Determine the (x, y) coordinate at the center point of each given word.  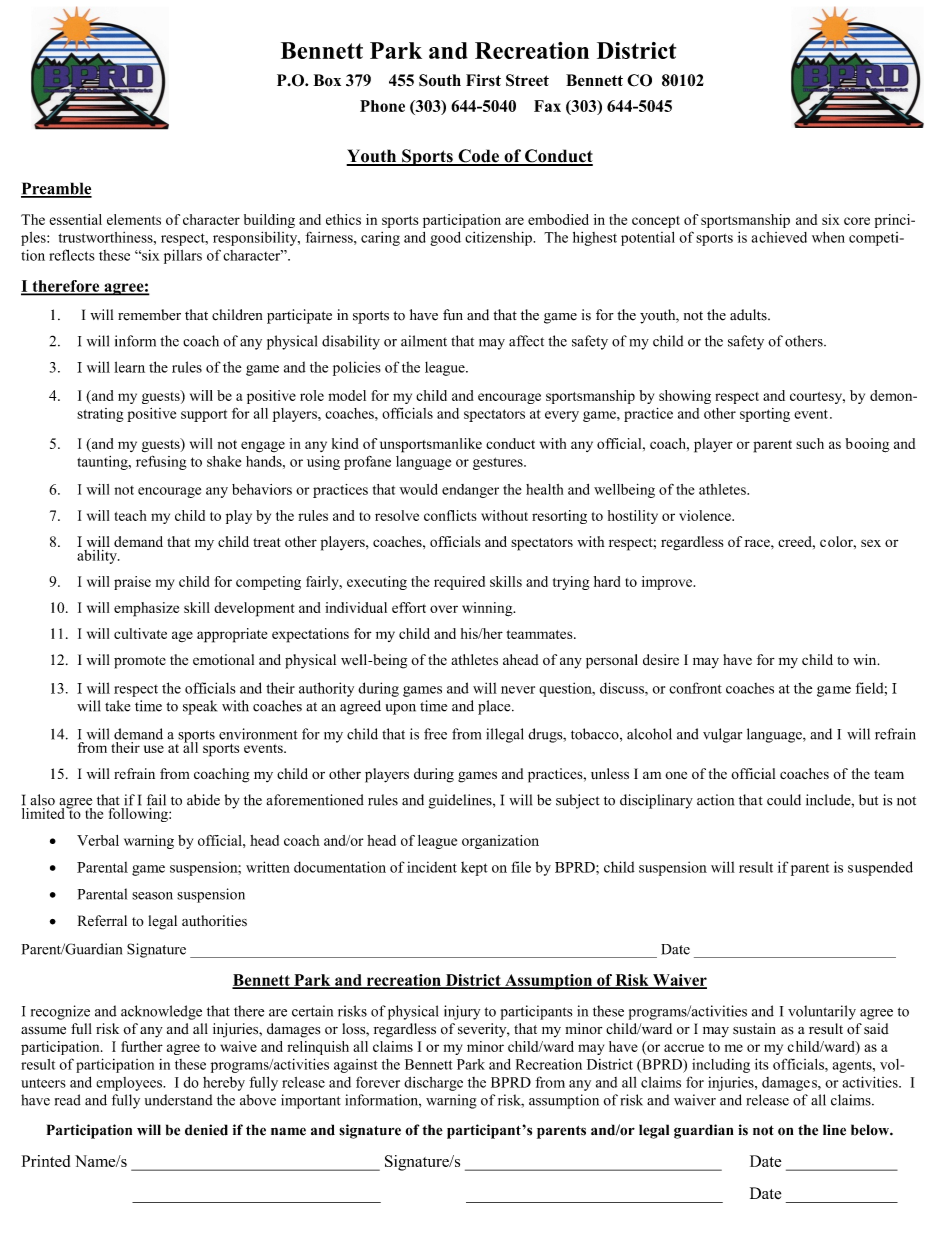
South (440, 80)
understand (179, 1100)
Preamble (56, 189)
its (762, 1064)
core (857, 221)
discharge (433, 1084)
